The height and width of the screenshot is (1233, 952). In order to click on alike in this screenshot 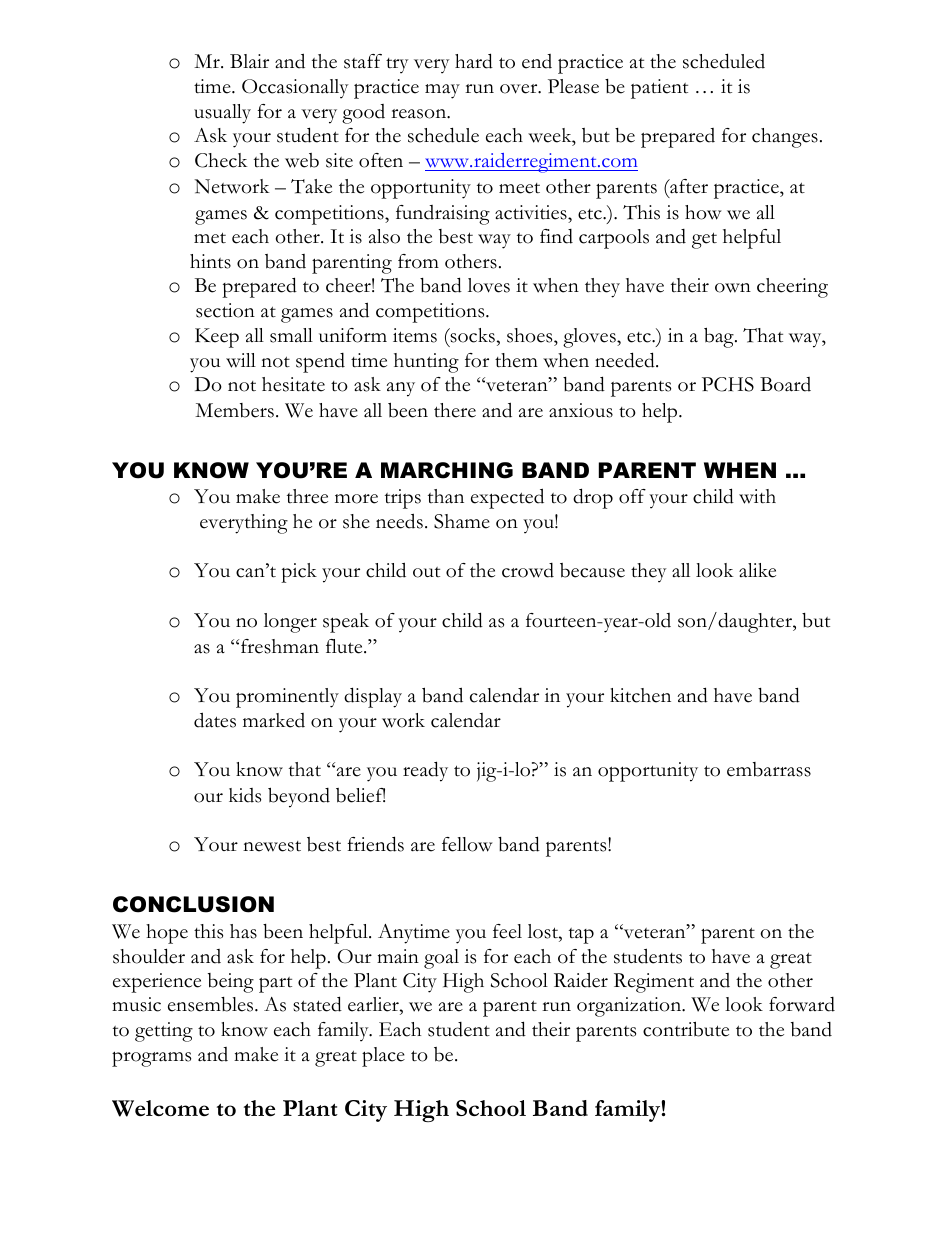, I will do `click(757, 570)`.
